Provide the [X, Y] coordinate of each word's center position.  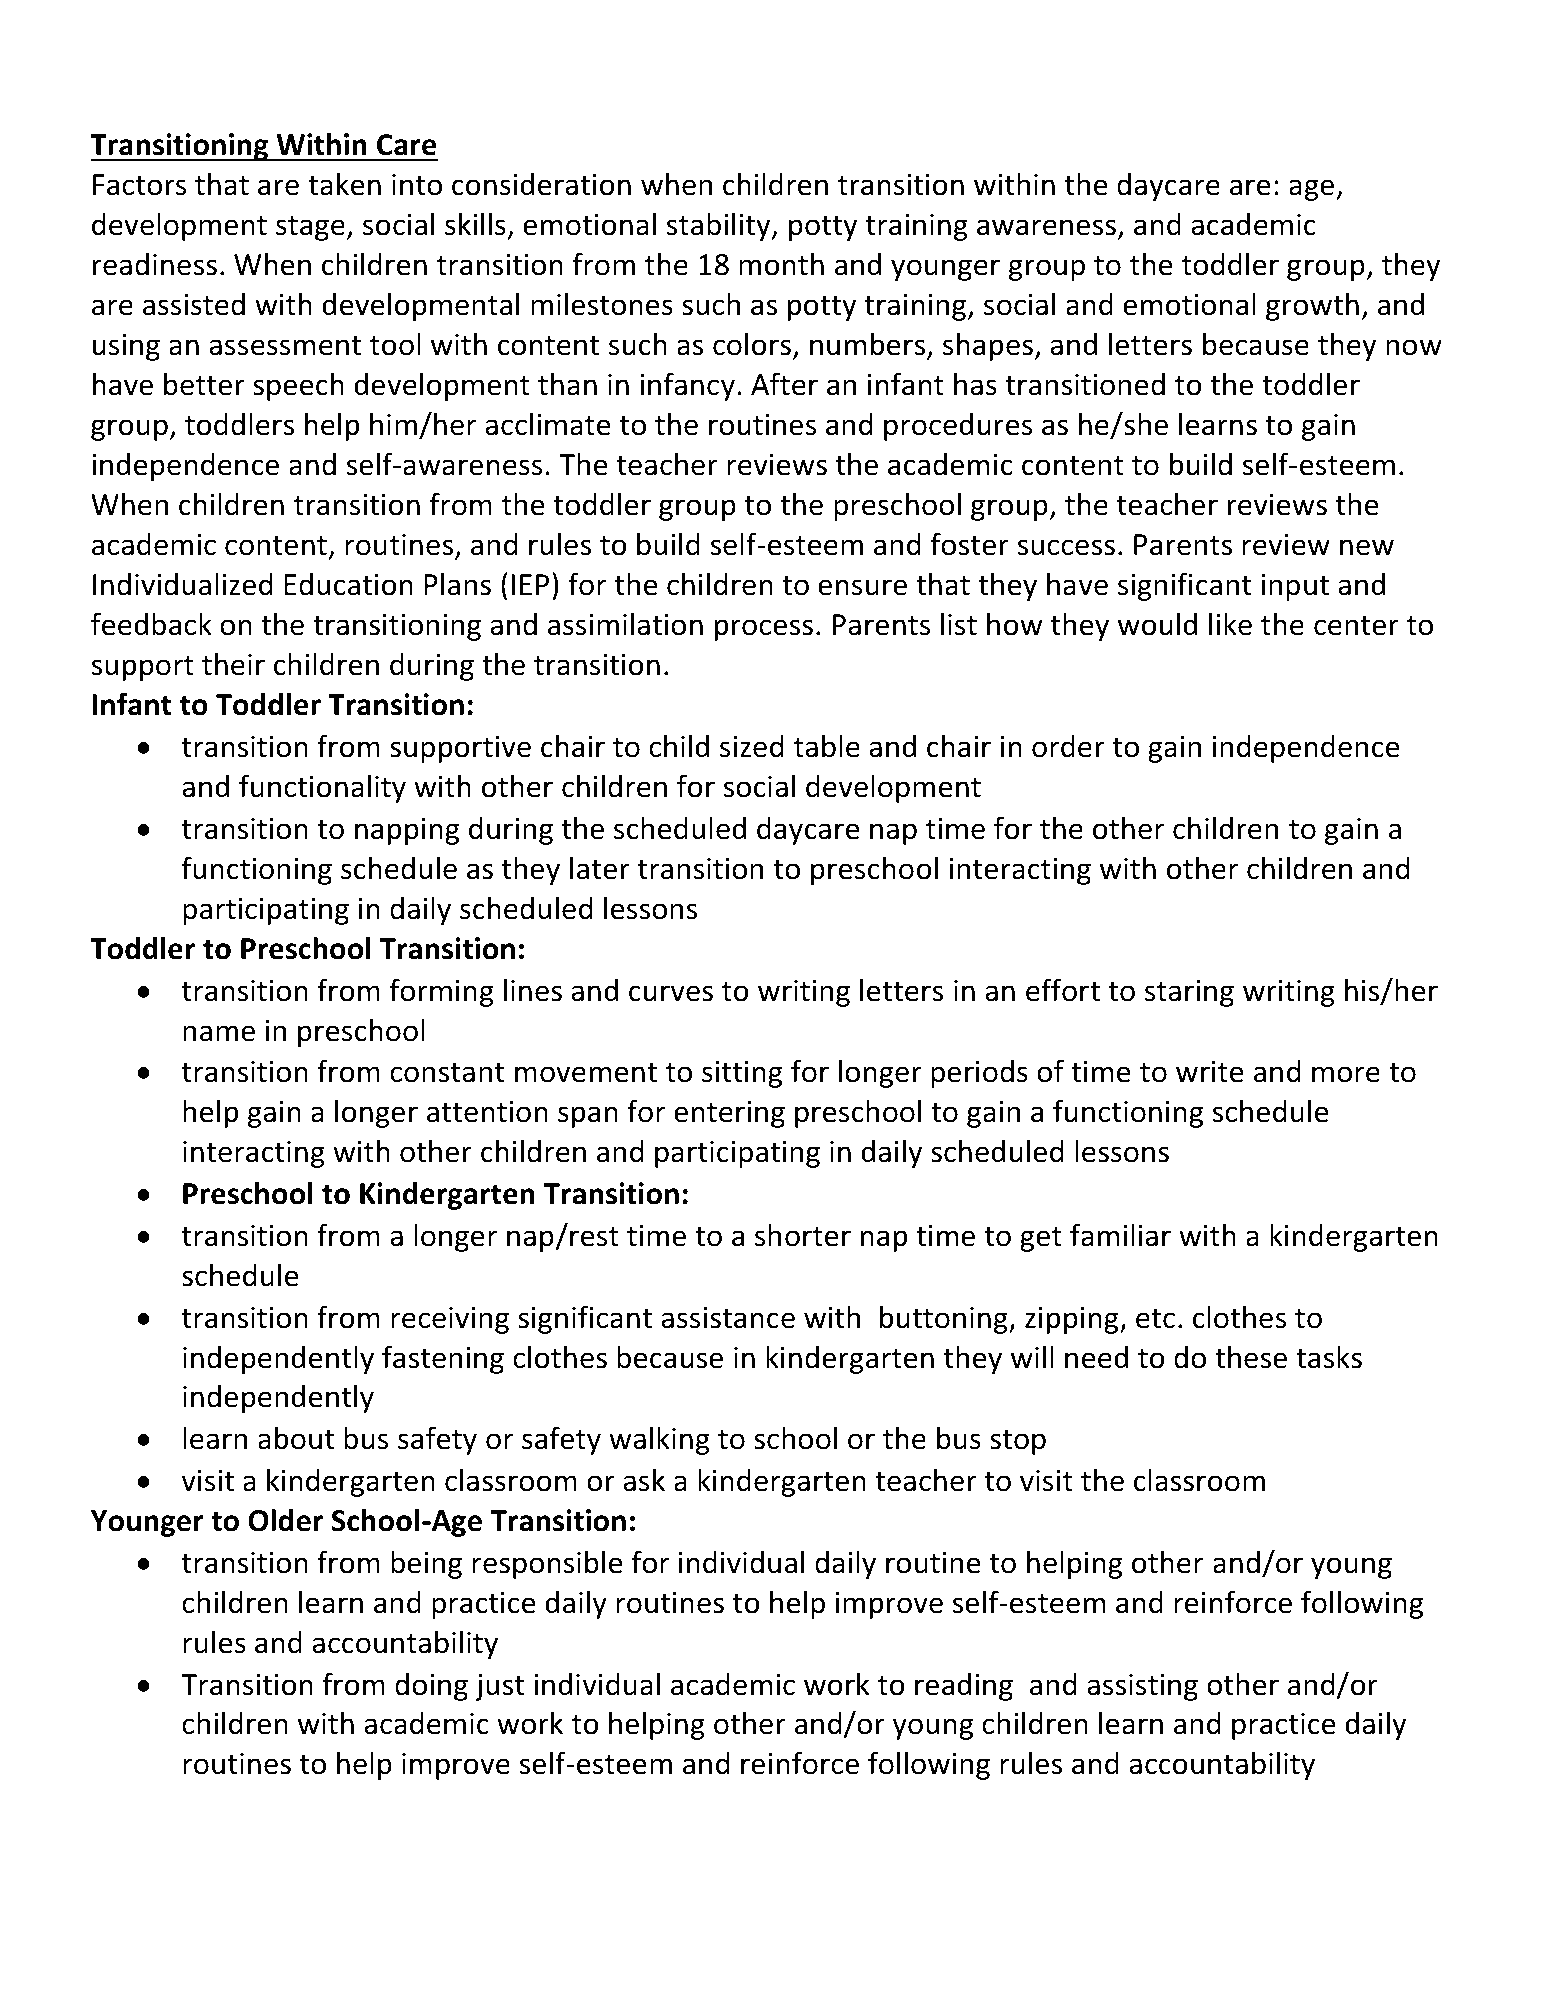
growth [1312, 306]
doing [431, 1687]
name [219, 1033]
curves [671, 993]
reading [964, 1687]
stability [720, 226]
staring [1189, 993]
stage [310, 228]
